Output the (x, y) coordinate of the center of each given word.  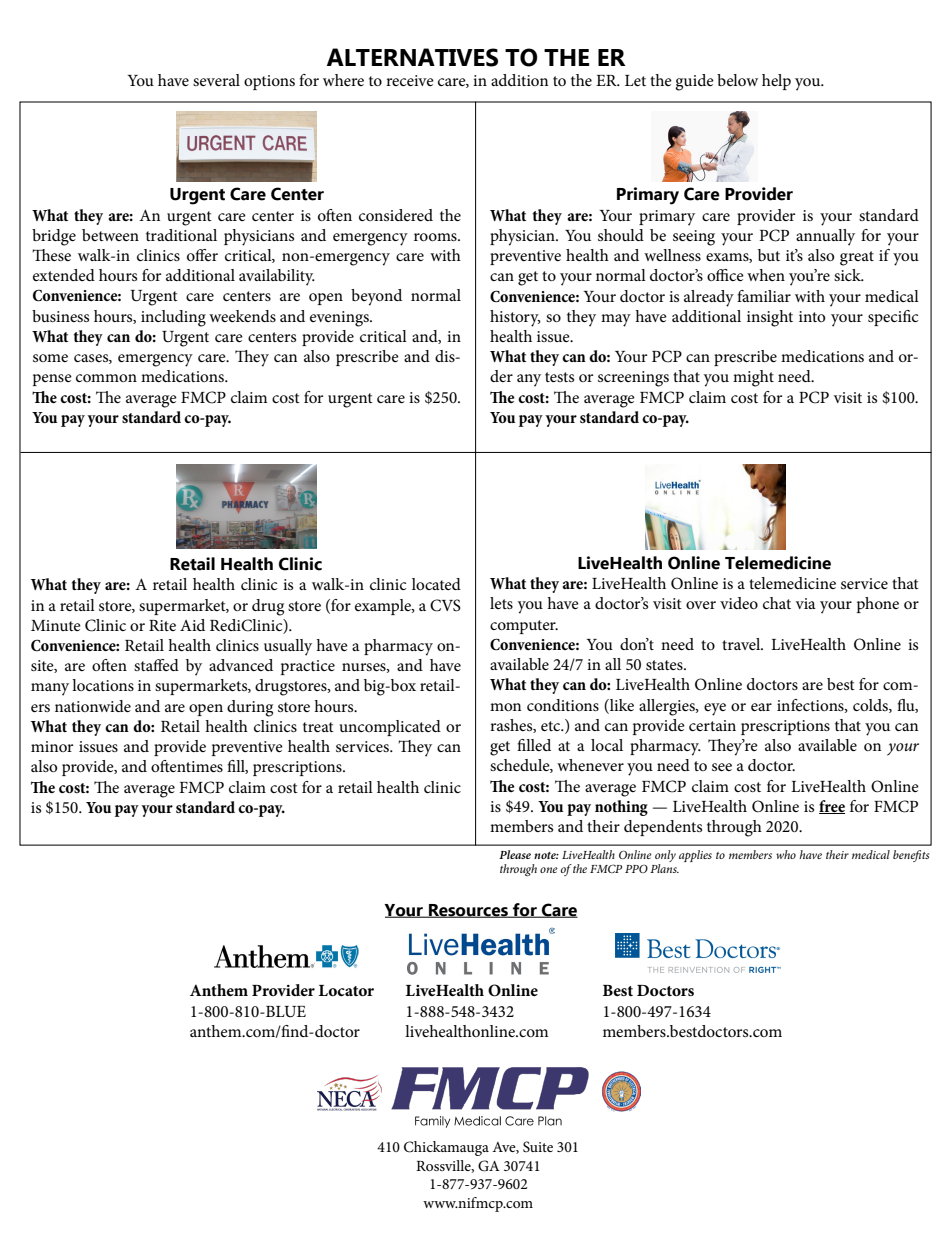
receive (410, 80)
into (812, 316)
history (515, 318)
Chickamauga (446, 1148)
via (805, 603)
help (776, 82)
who (786, 854)
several (216, 80)
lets (501, 603)
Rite (162, 625)
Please (515, 854)
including (173, 318)
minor (52, 746)
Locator (346, 990)
